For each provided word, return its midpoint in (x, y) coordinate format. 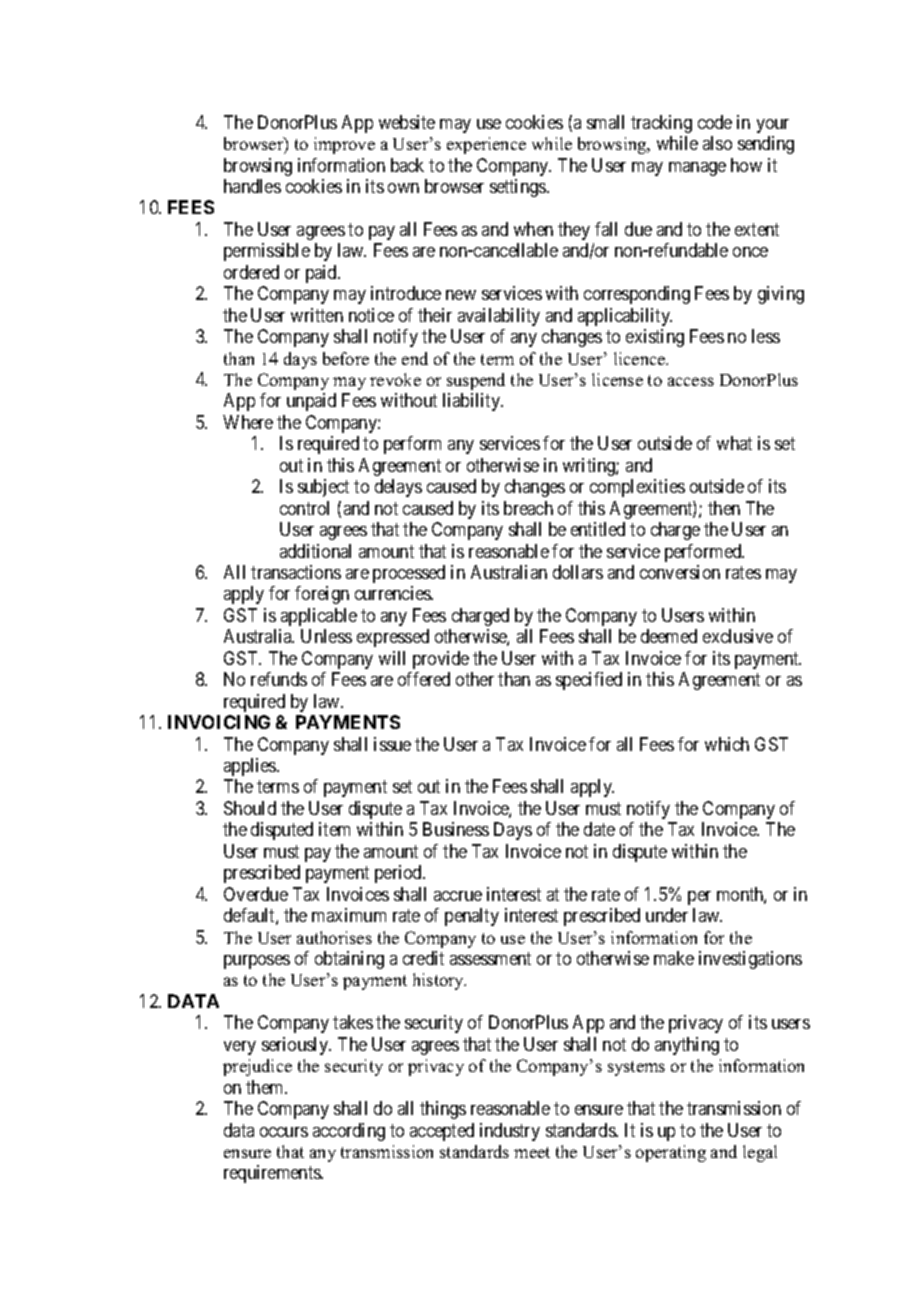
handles (252, 186)
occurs (284, 1132)
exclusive (738, 636)
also (717, 143)
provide (441, 660)
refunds (279, 679)
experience (486, 145)
